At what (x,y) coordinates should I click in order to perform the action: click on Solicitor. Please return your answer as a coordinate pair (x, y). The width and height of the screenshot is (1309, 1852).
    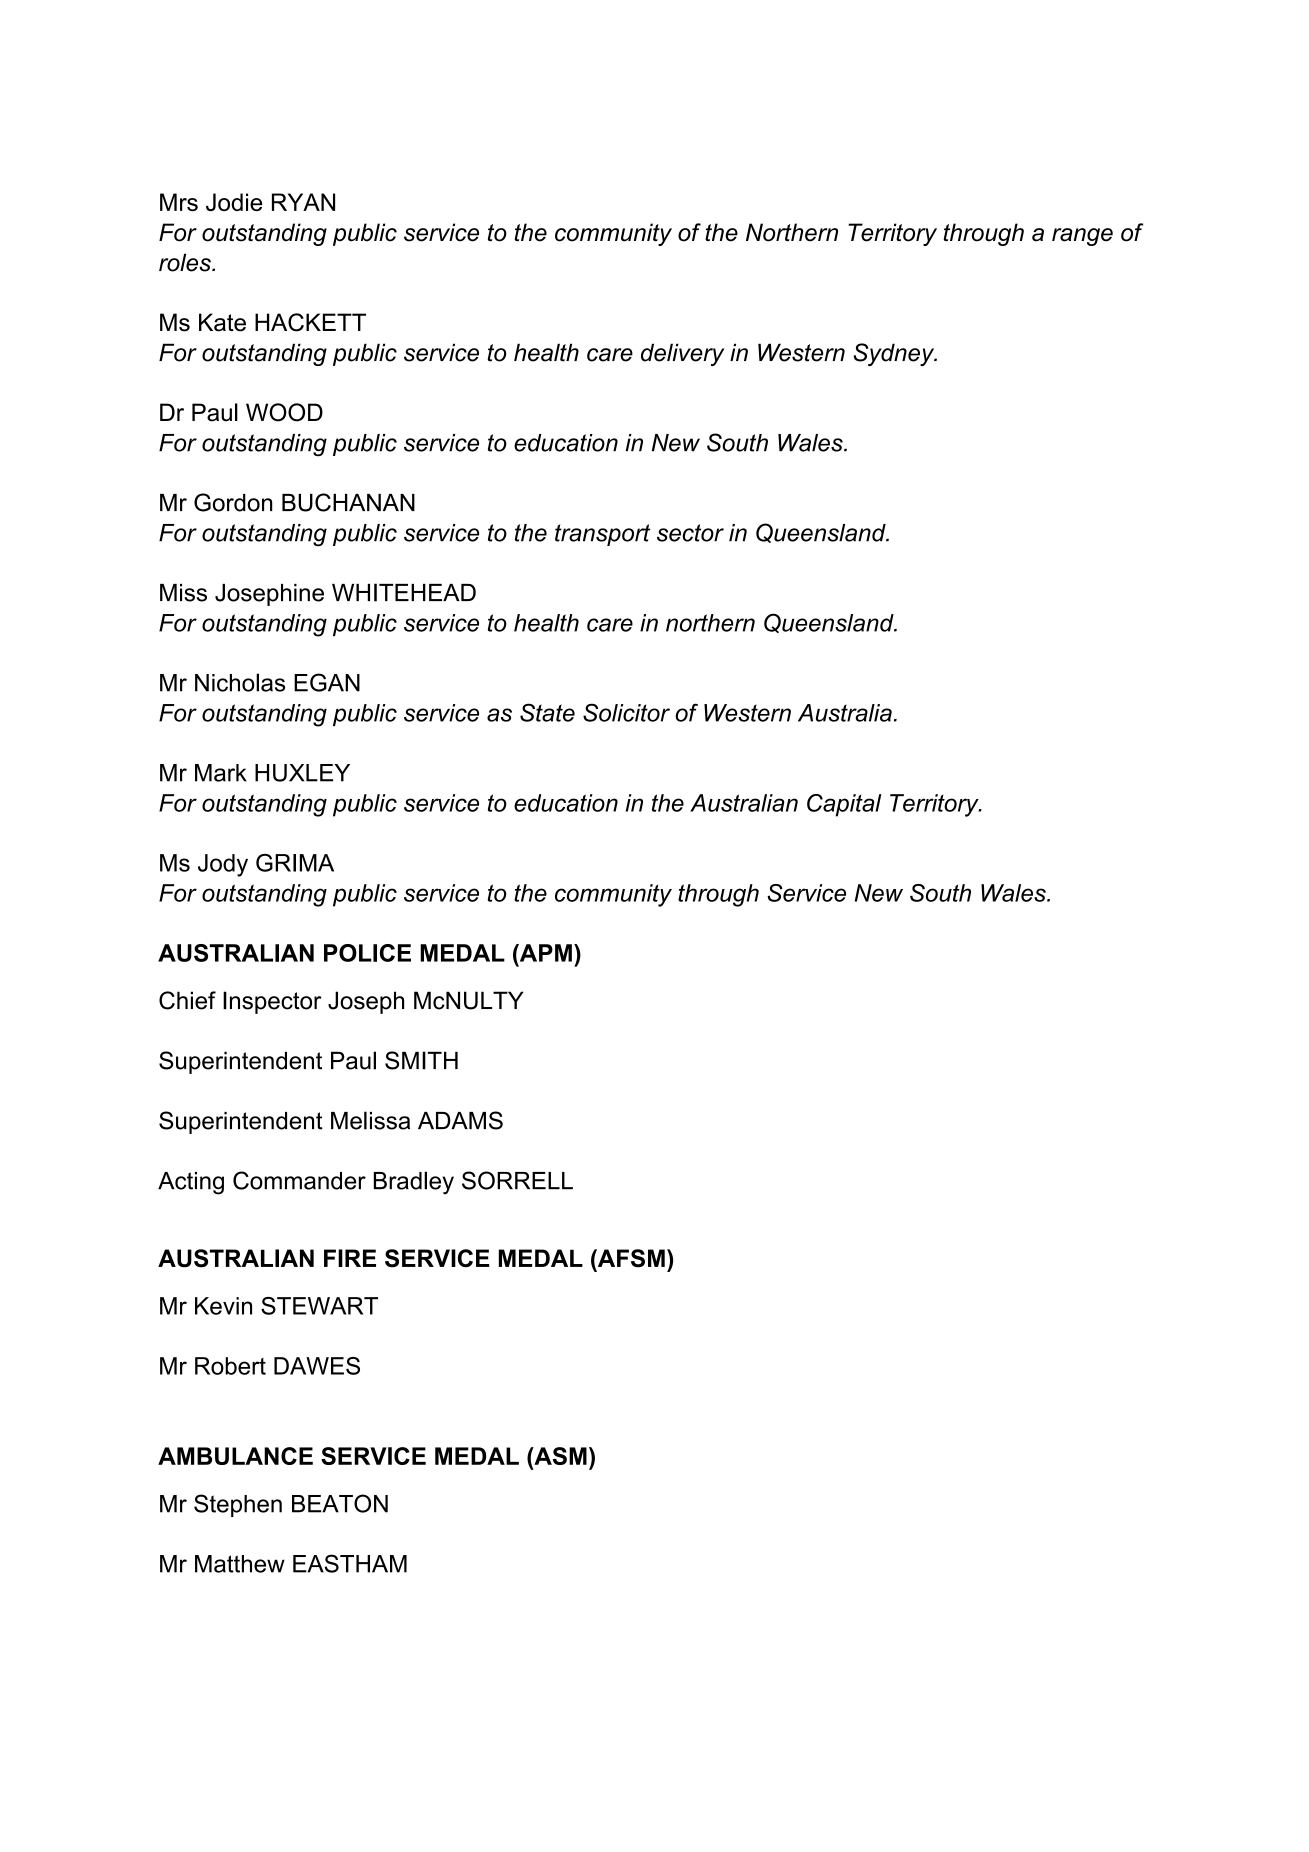
    Looking at the image, I should click on (626, 712).
